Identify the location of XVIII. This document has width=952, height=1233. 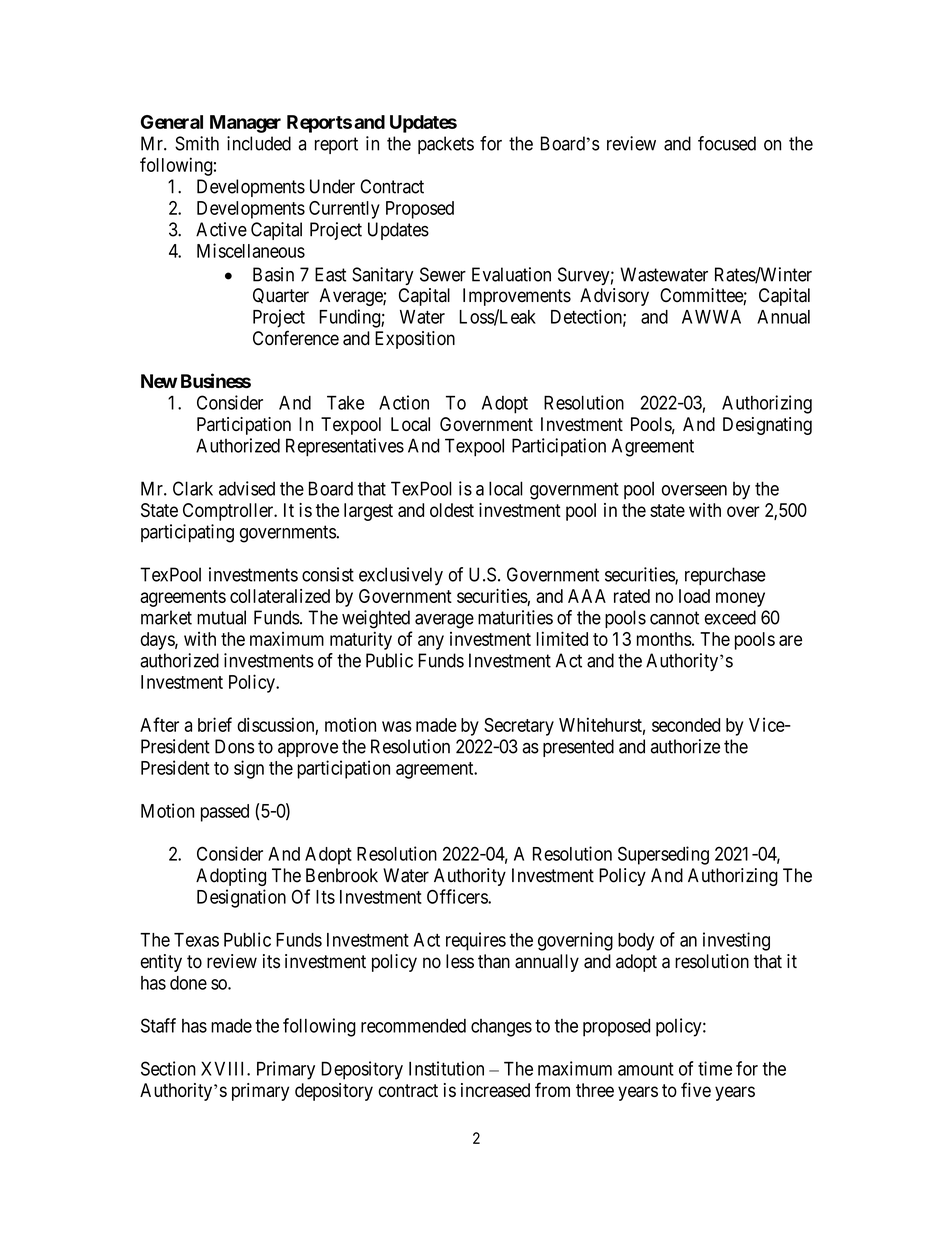
(224, 1068).
